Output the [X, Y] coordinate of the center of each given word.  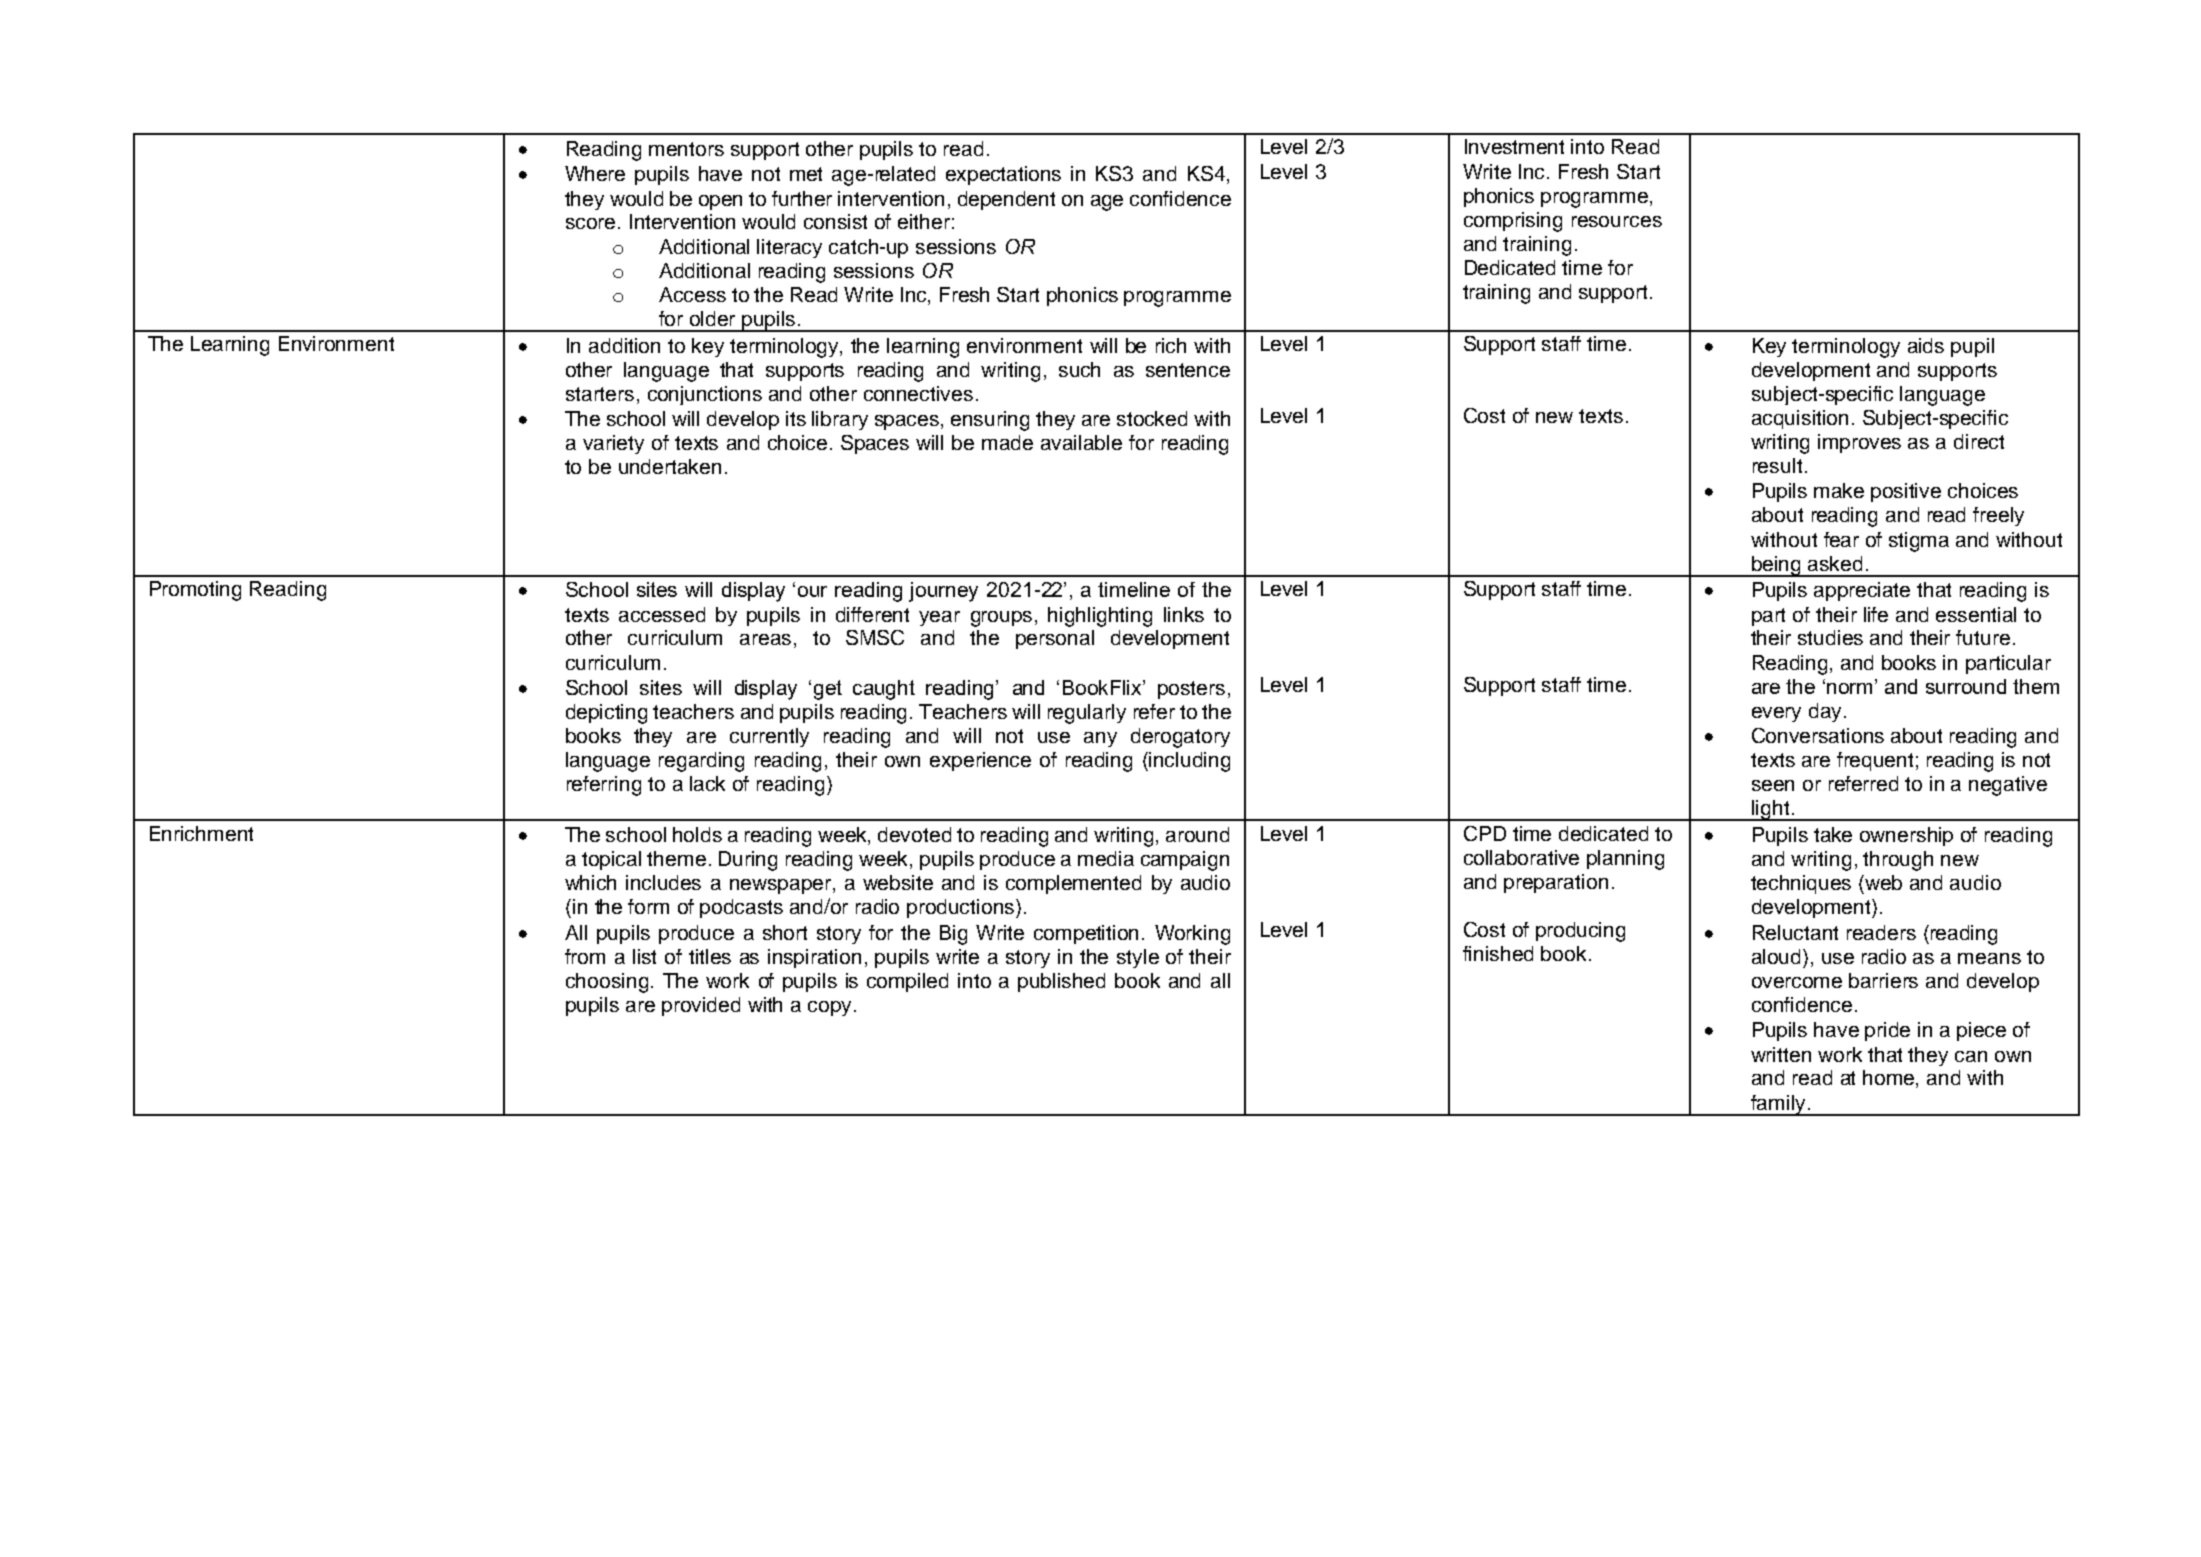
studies [1830, 637]
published [1061, 982]
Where [595, 173]
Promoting [195, 591]
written [1781, 1054]
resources [1617, 221]
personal [1055, 639]
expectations [1003, 175]
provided [701, 1006]
